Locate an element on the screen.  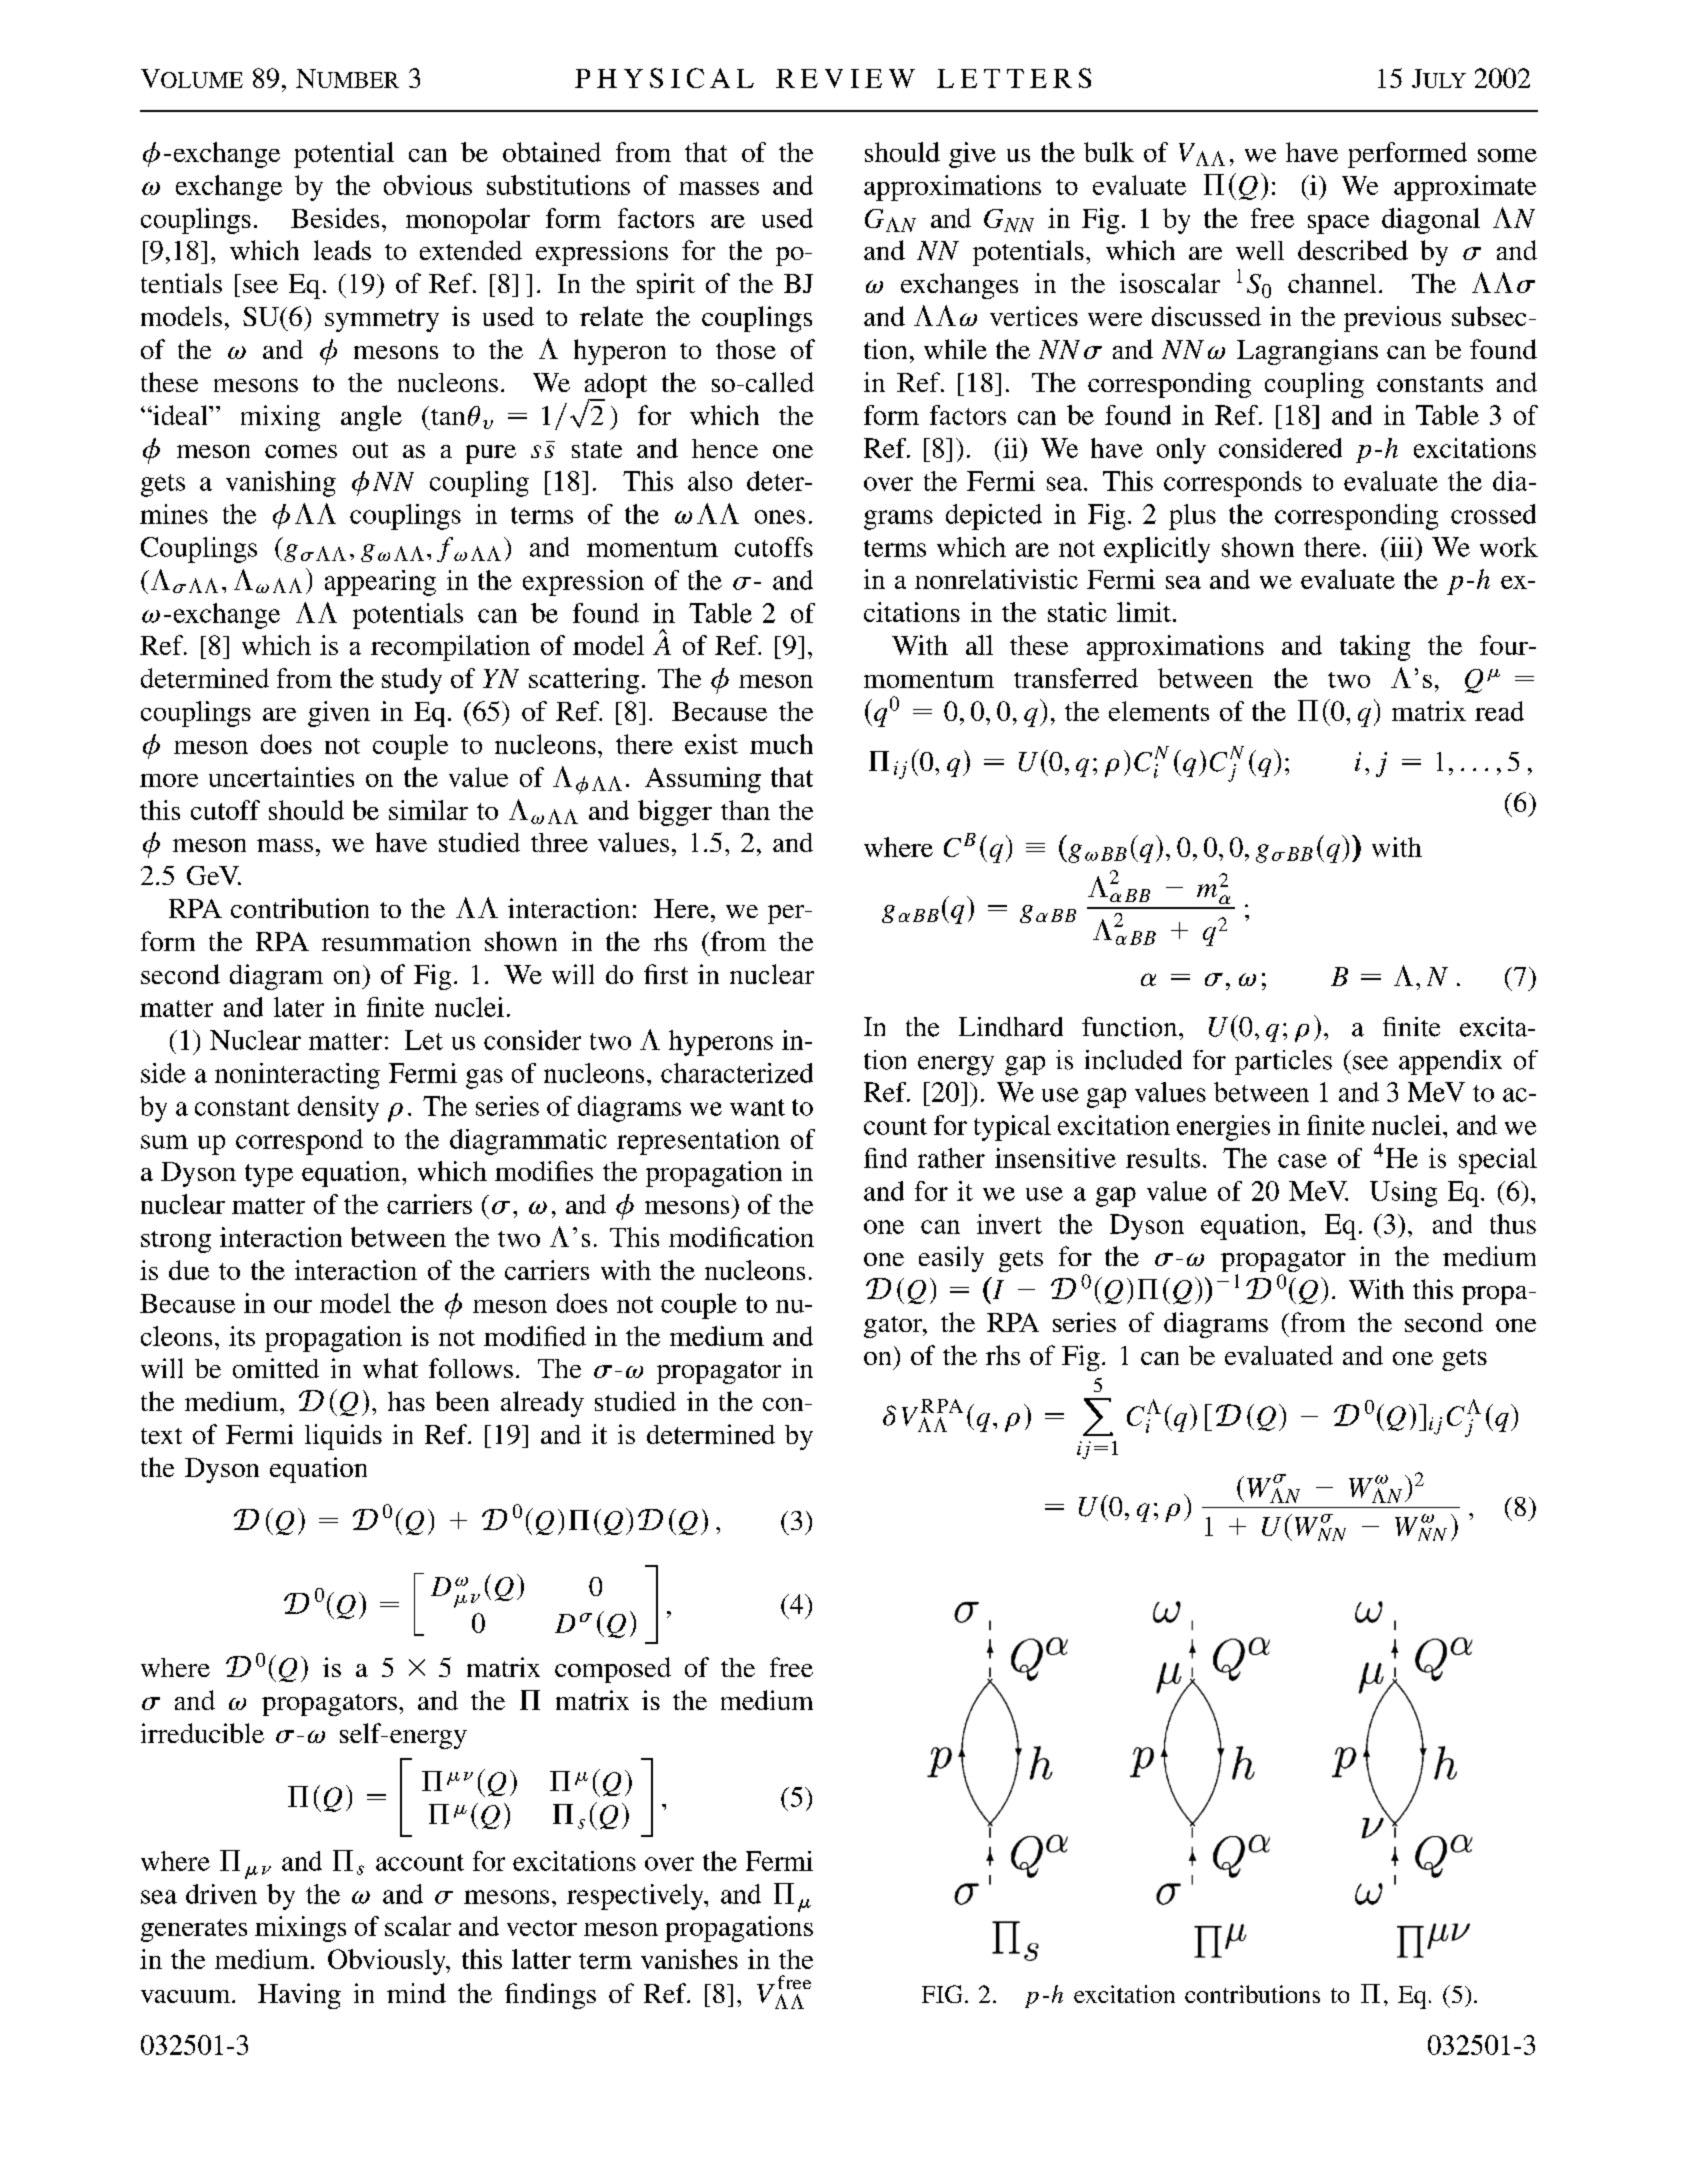
space is located at coordinates (1338, 224).
